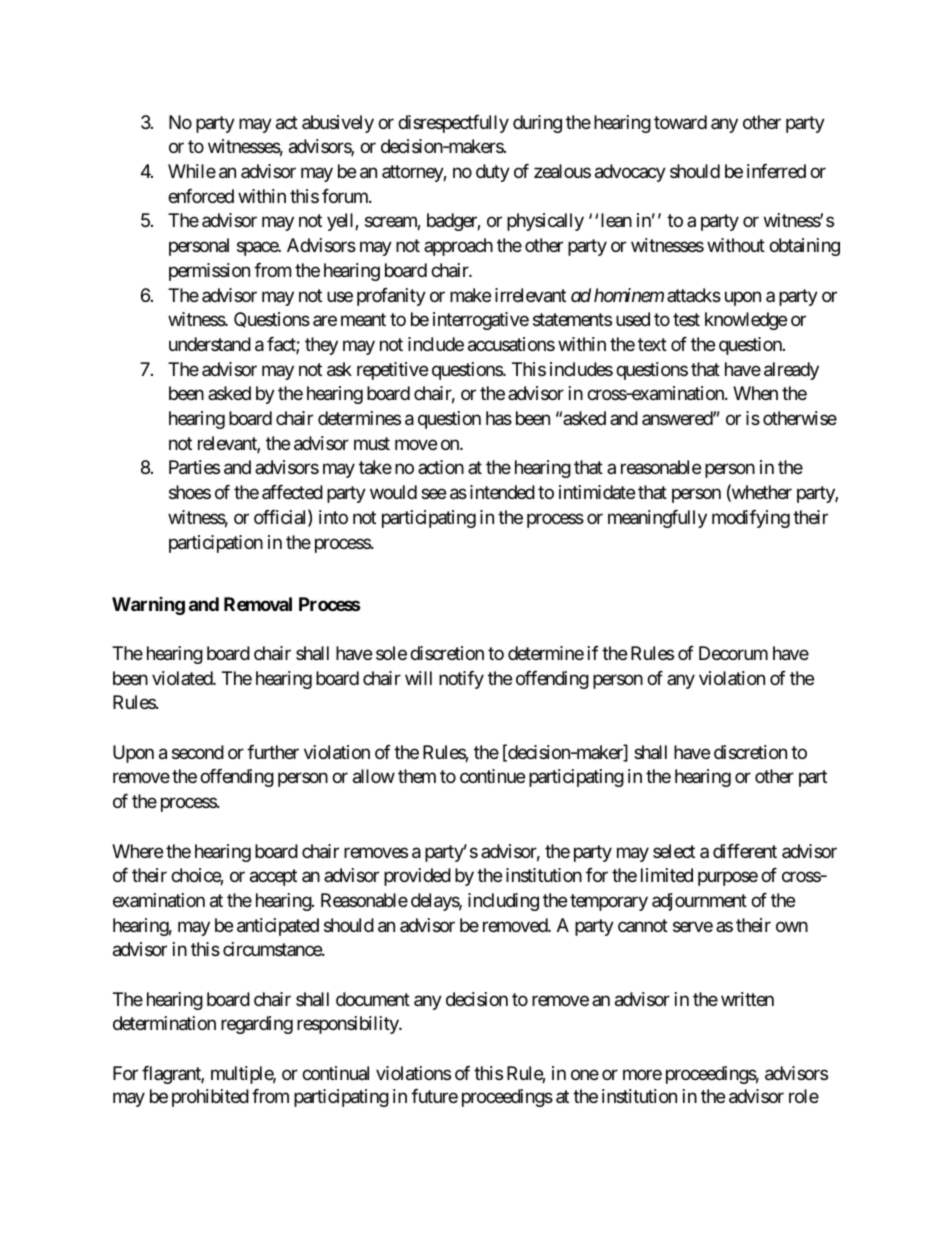 The image size is (952, 1233). What do you see at coordinates (747, 999) in the image?
I see `written` at bounding box center [747, 999].
